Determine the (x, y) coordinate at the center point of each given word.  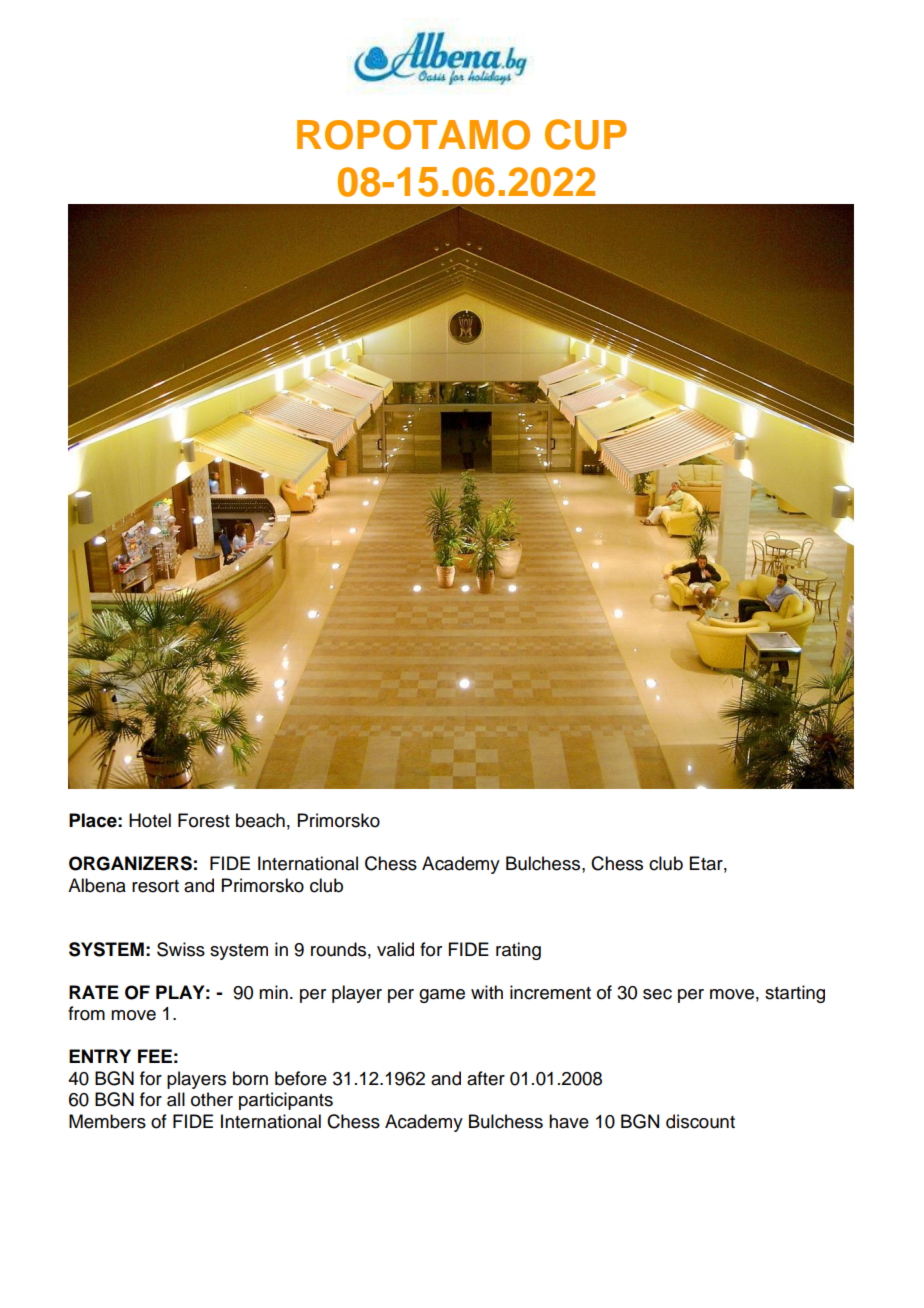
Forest (204, 820)
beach (260, 820)
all (176, 1099)
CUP (586, 134)
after (486, 1078)
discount (700, 1121)
